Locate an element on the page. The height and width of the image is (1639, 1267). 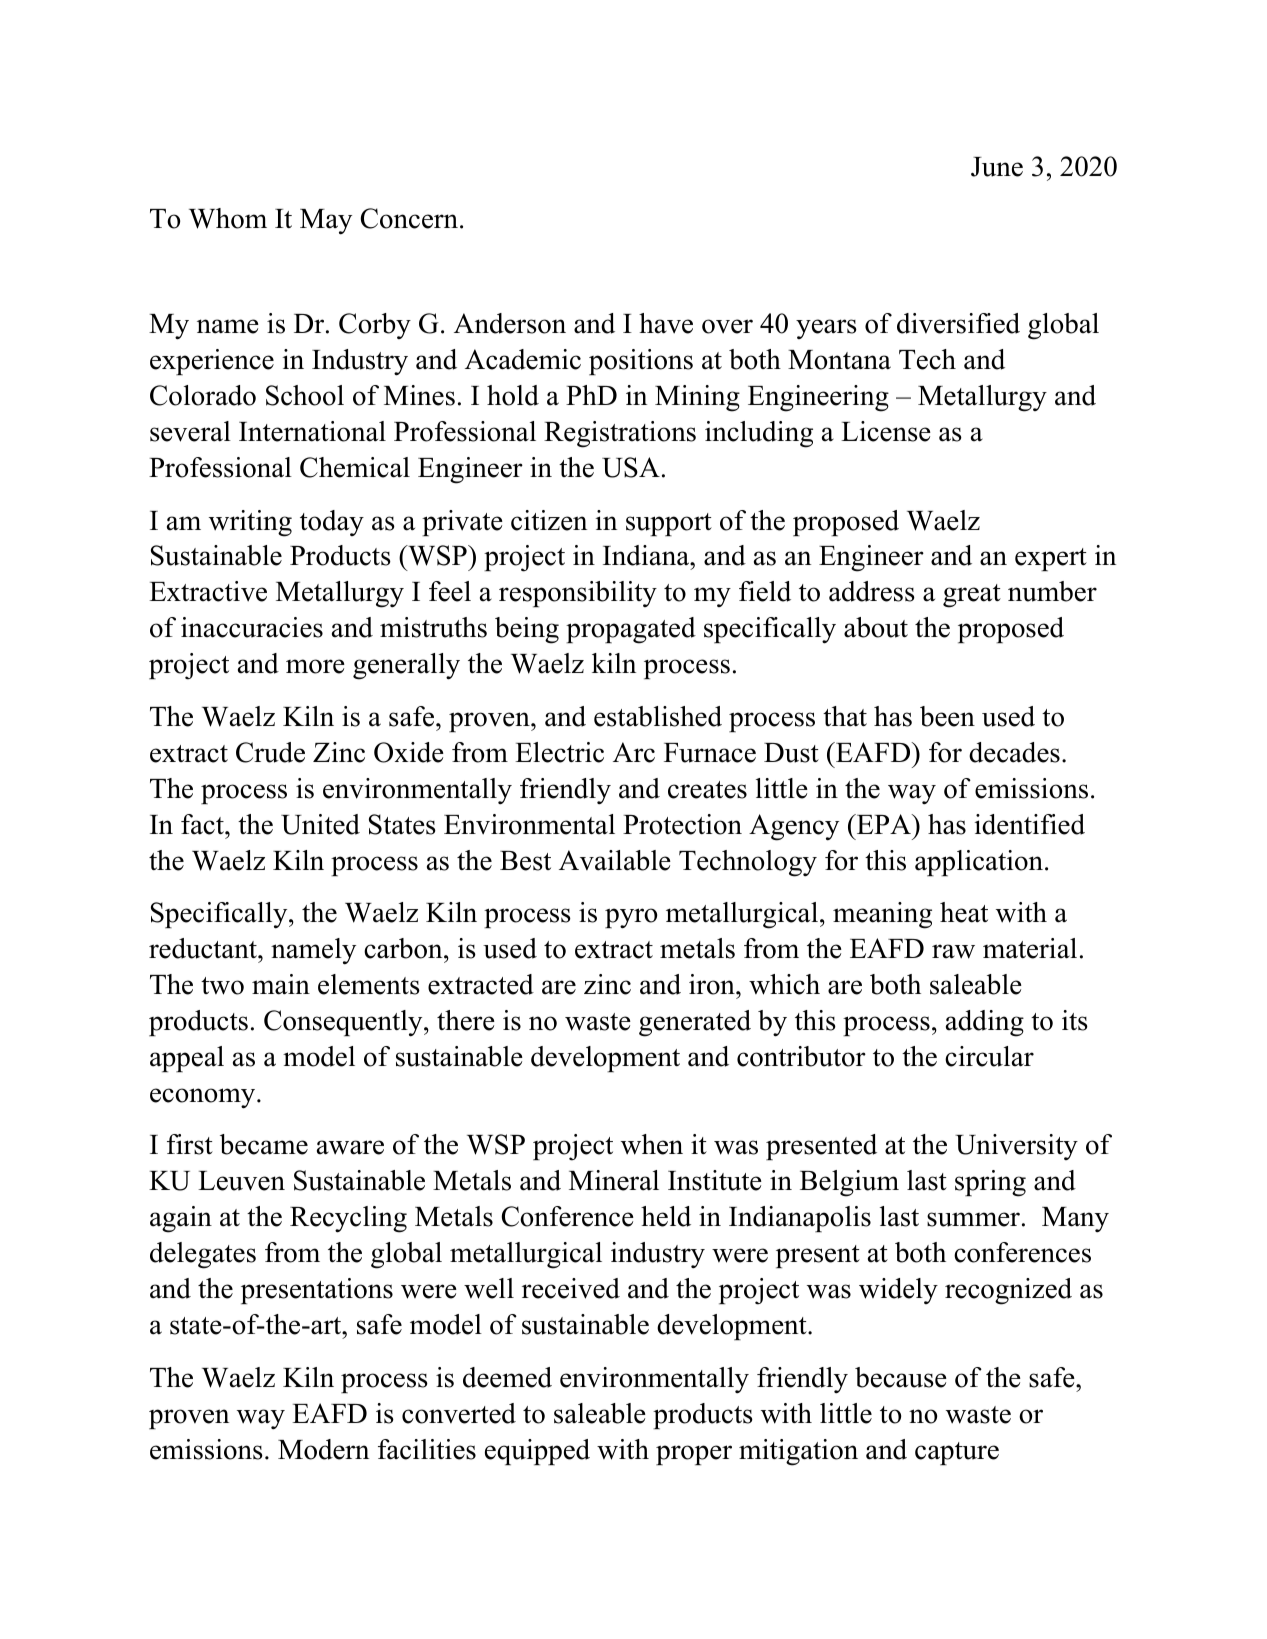
inaccuracies is located at coordinates (252, 627).
